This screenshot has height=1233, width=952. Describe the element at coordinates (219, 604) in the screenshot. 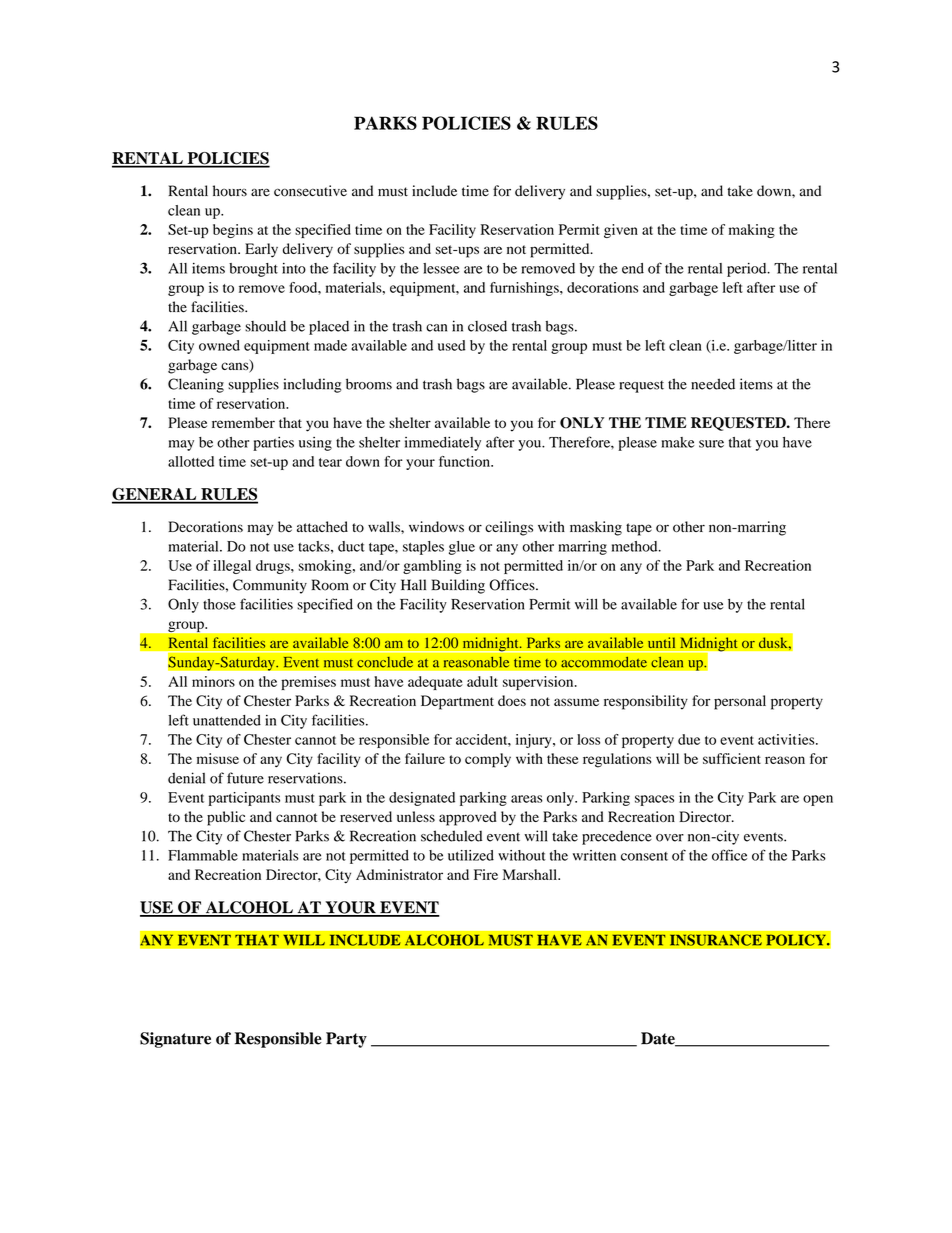

I see `those` at that location.
